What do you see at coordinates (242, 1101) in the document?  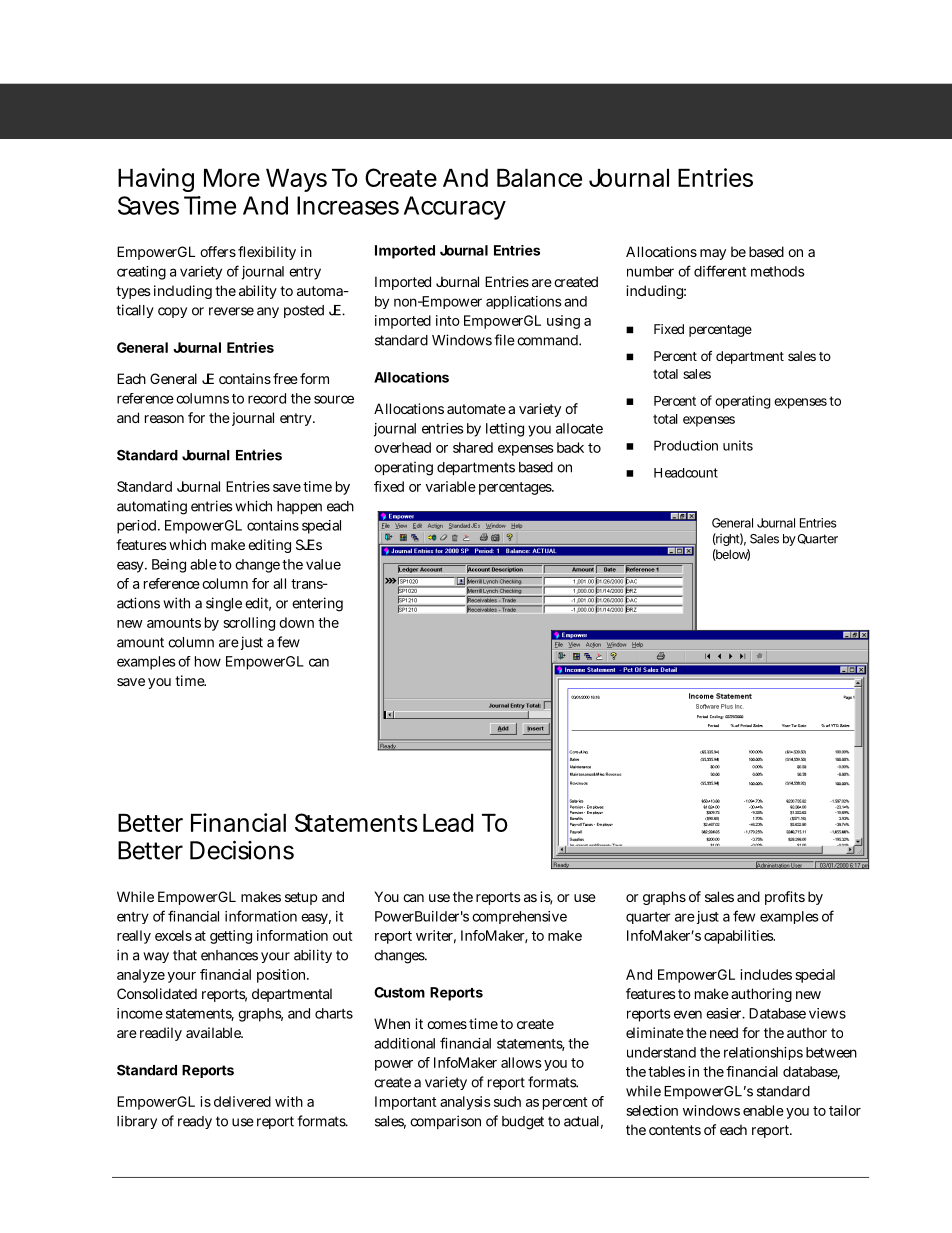 I see `delivered` at bounding box center [242, 1101].
